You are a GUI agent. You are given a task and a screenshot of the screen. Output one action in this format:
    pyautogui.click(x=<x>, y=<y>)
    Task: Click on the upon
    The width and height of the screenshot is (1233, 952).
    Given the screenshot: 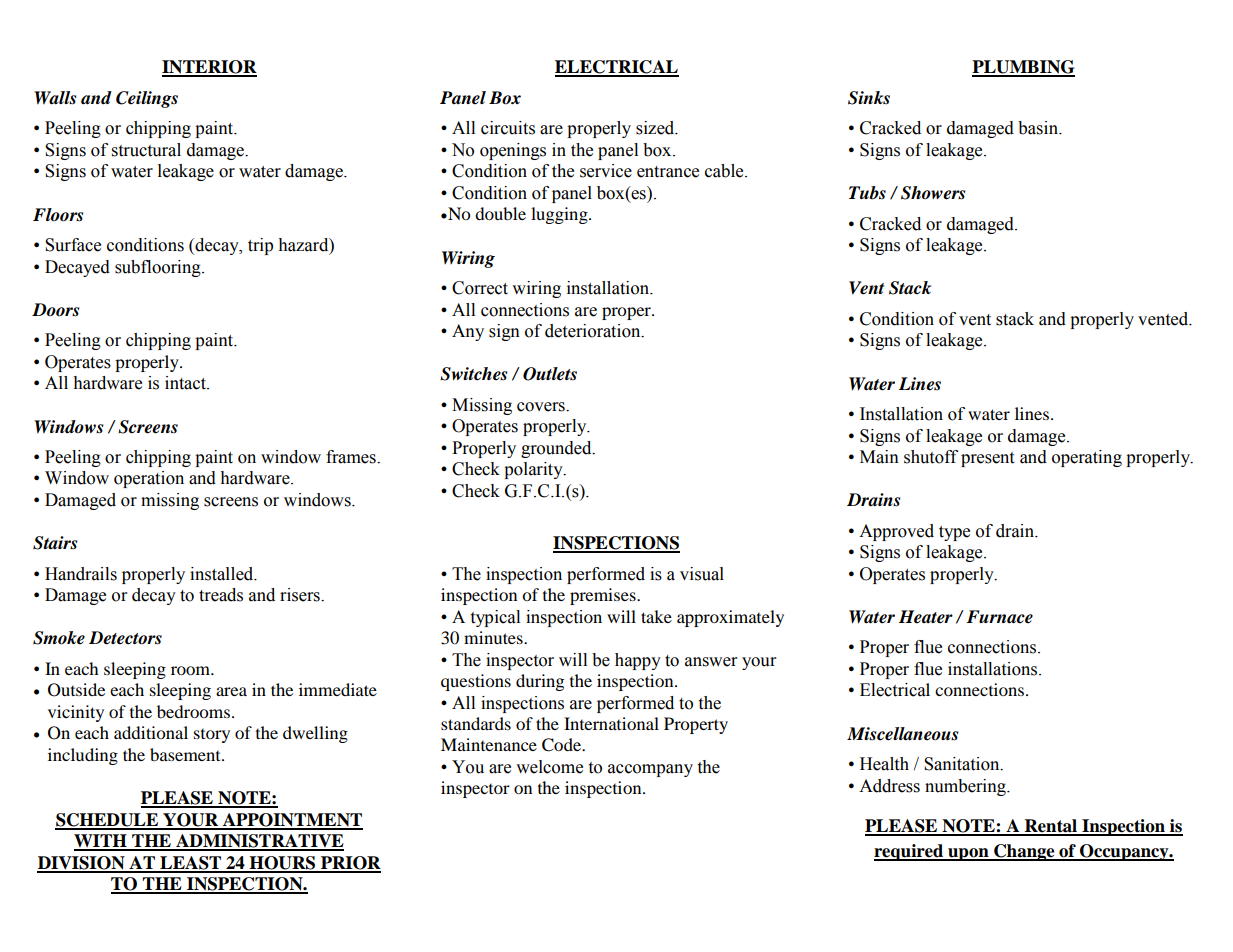 What is the action you would take?
    pyautogui.click(x=968, y=854)
